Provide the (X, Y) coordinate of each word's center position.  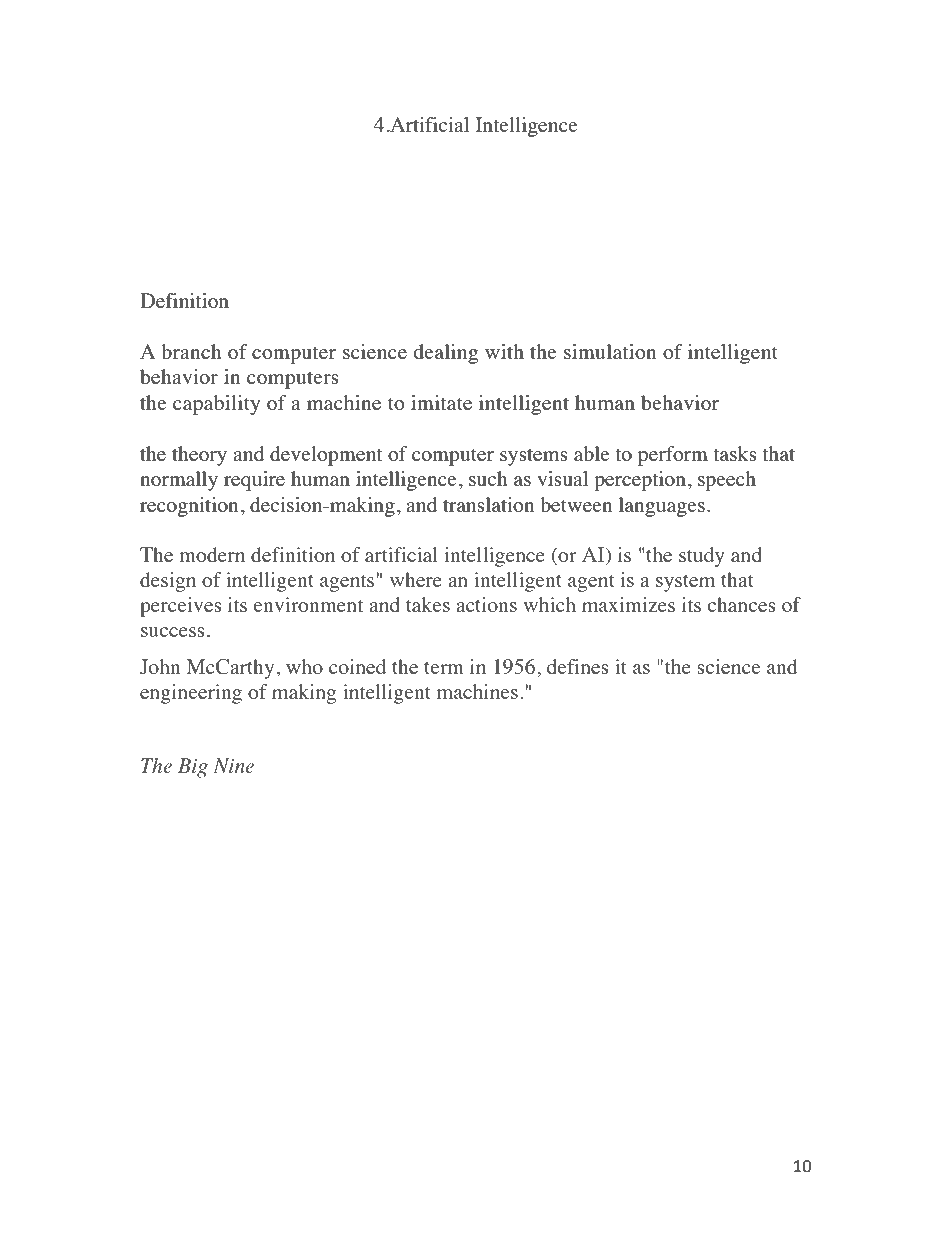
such (488, 478)
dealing (446, 354)
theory (199, 456)
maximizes (628, 604)
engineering (191, 694)
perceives (181, 607)
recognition (189, 507)
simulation (610, 351)
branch (191, 351)
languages (662, 507)
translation (489, 504)
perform (673, 456)
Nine (233, 765)
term (444, 668)
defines (577, 666)
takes (428, 604)
